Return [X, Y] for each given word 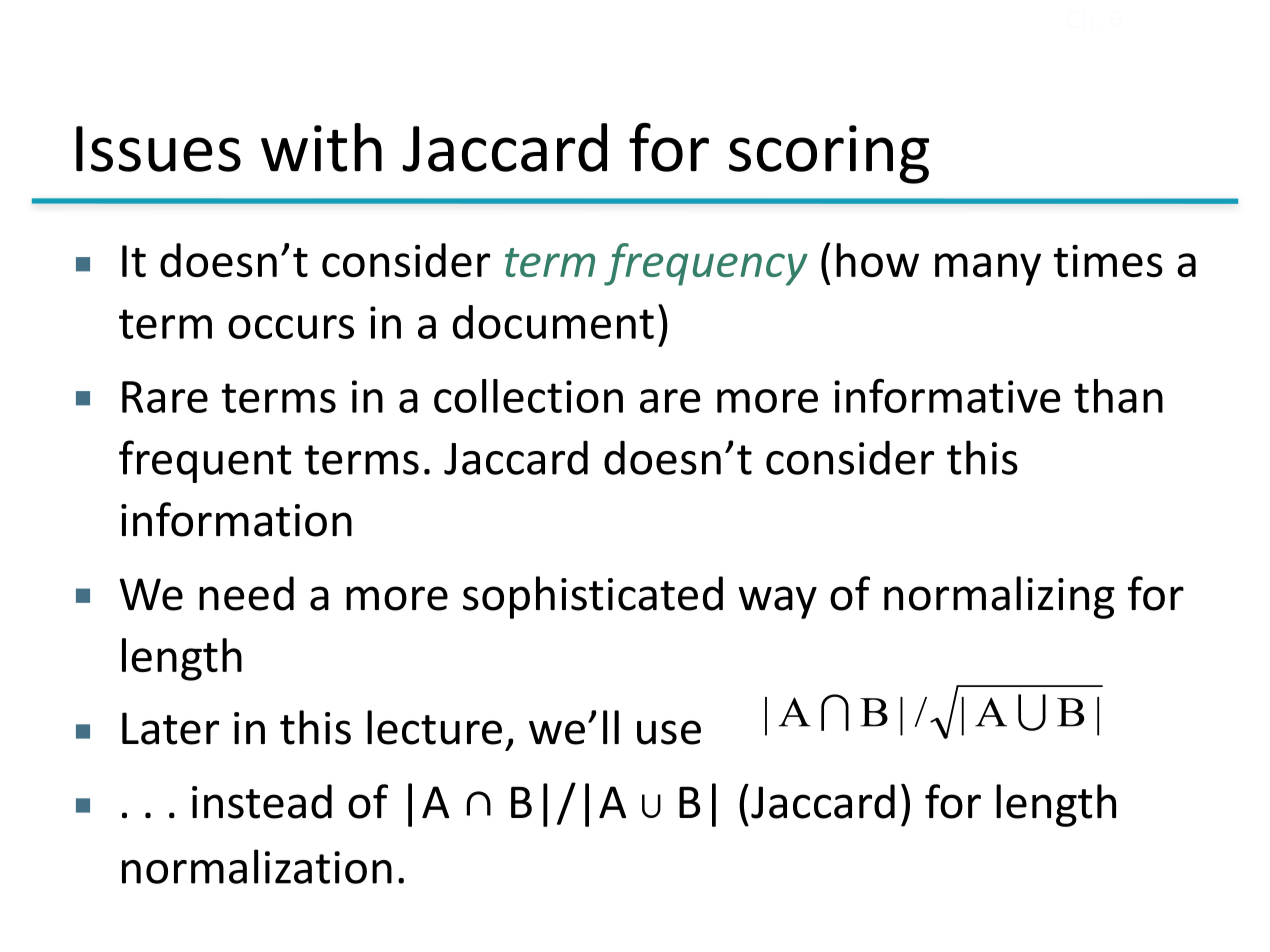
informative [947, 395]
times [1108, 260]
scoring [829, 154]
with [321, 147]
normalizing [999, 597]
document [553, 322]
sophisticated [593, 597]
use [669, 732]
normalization [257, 866]
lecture [434, 727]
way [778, 602]
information [236, 519]
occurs [291, 327]
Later [170, 728]
